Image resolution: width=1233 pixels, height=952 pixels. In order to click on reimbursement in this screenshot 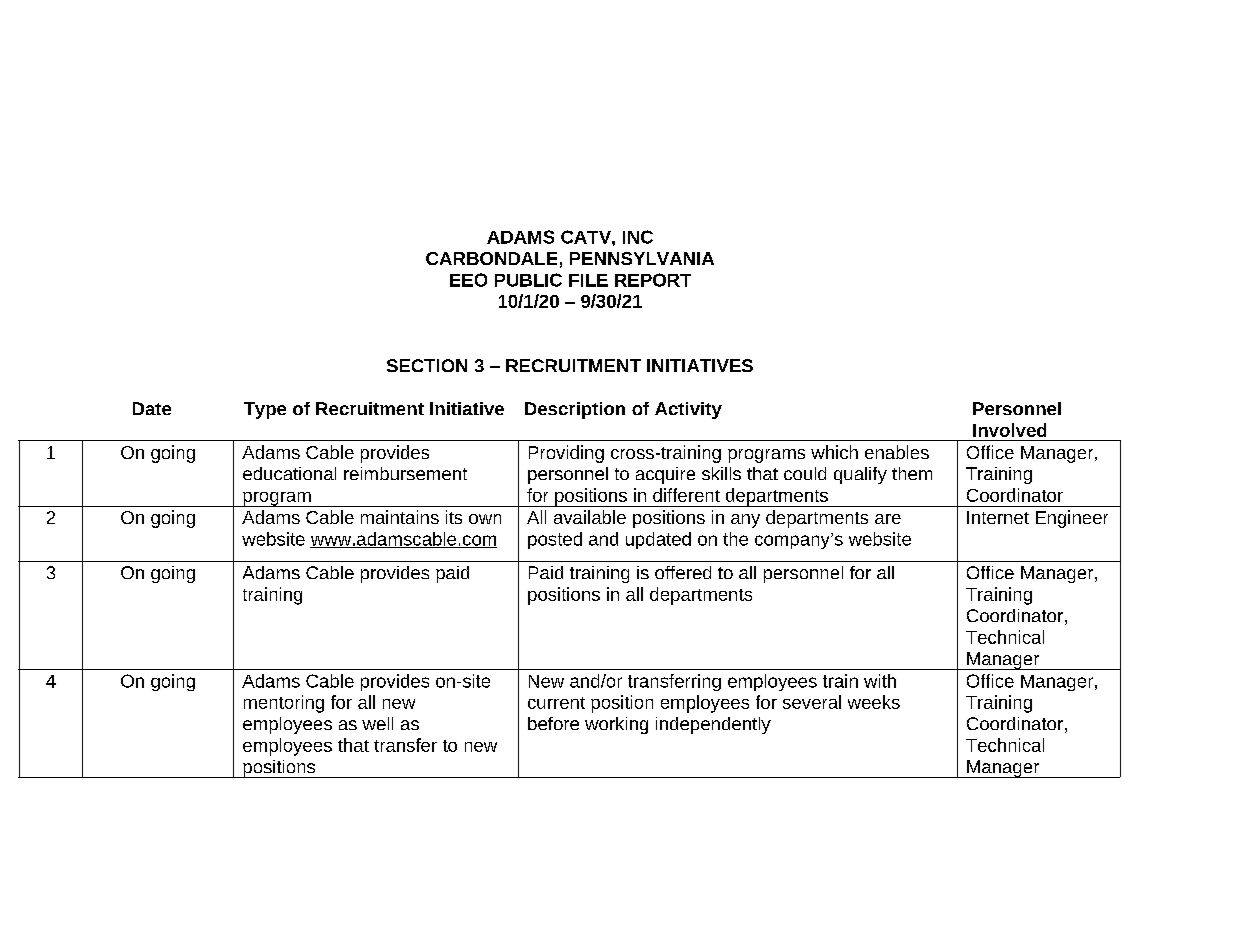, I will do `click(405, 473)`.
